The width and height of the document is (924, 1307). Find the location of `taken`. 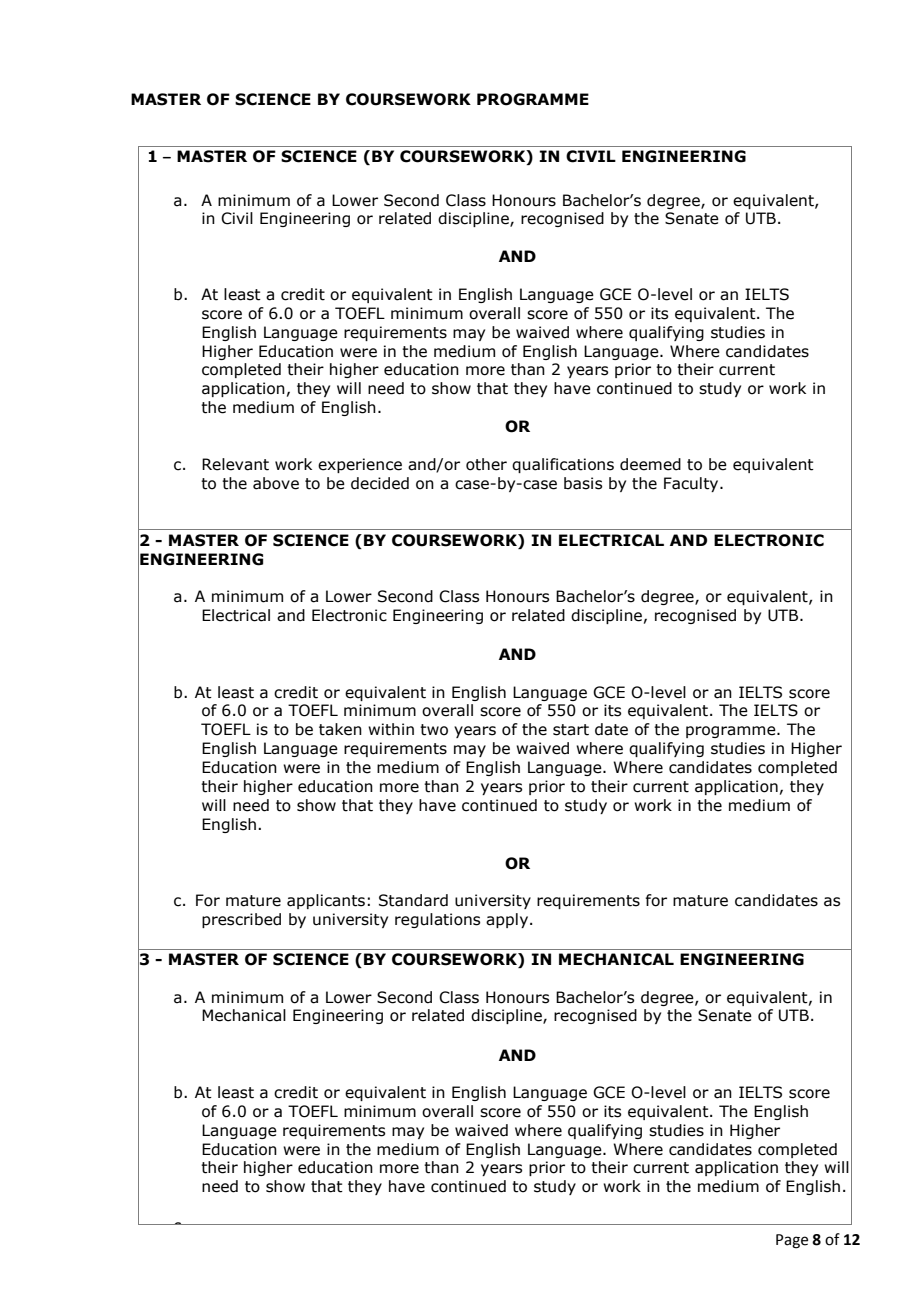

taken is located at coordinates (340, 729).
